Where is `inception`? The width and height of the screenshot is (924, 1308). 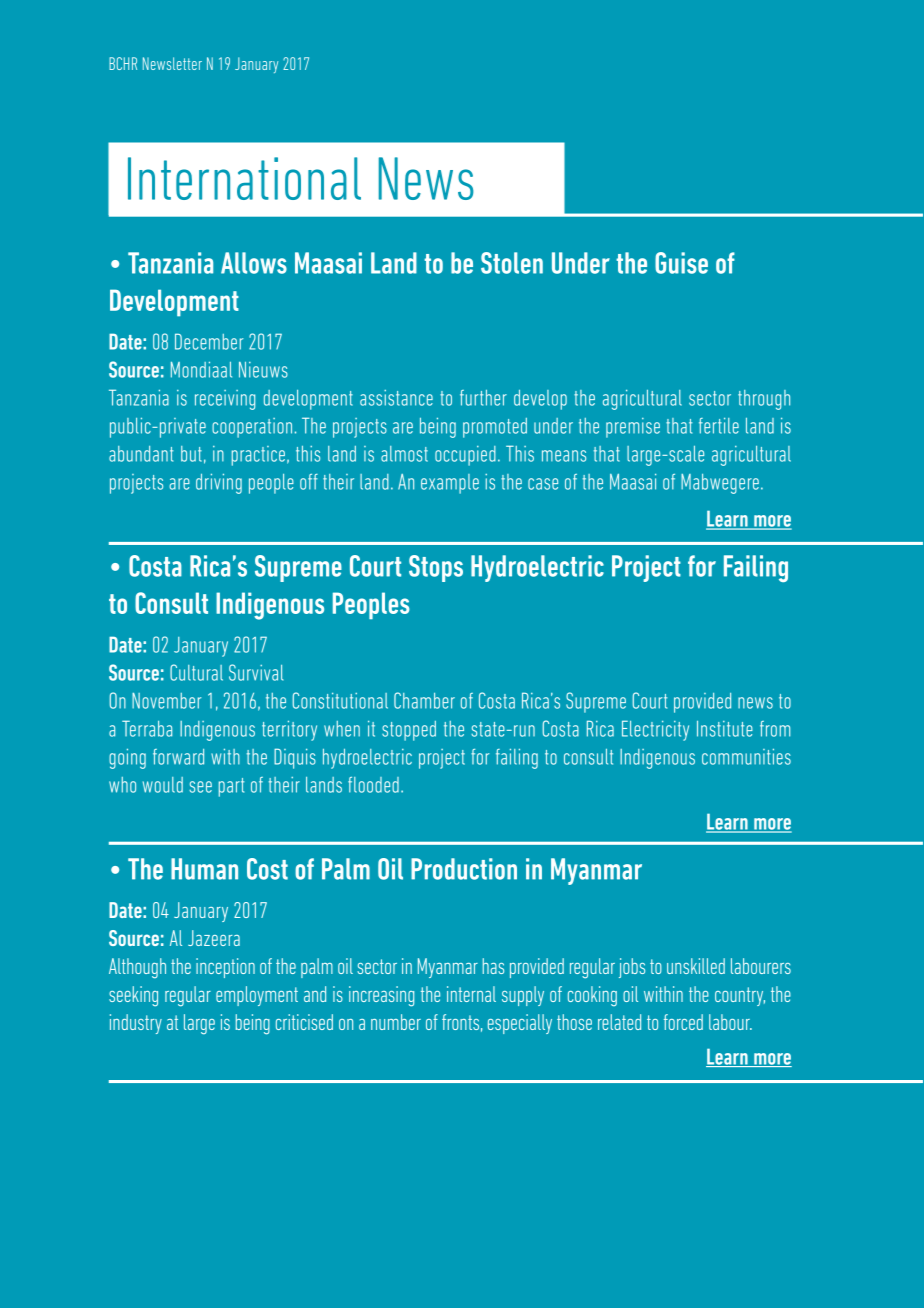
inception is located at coordinates (225, 968).
